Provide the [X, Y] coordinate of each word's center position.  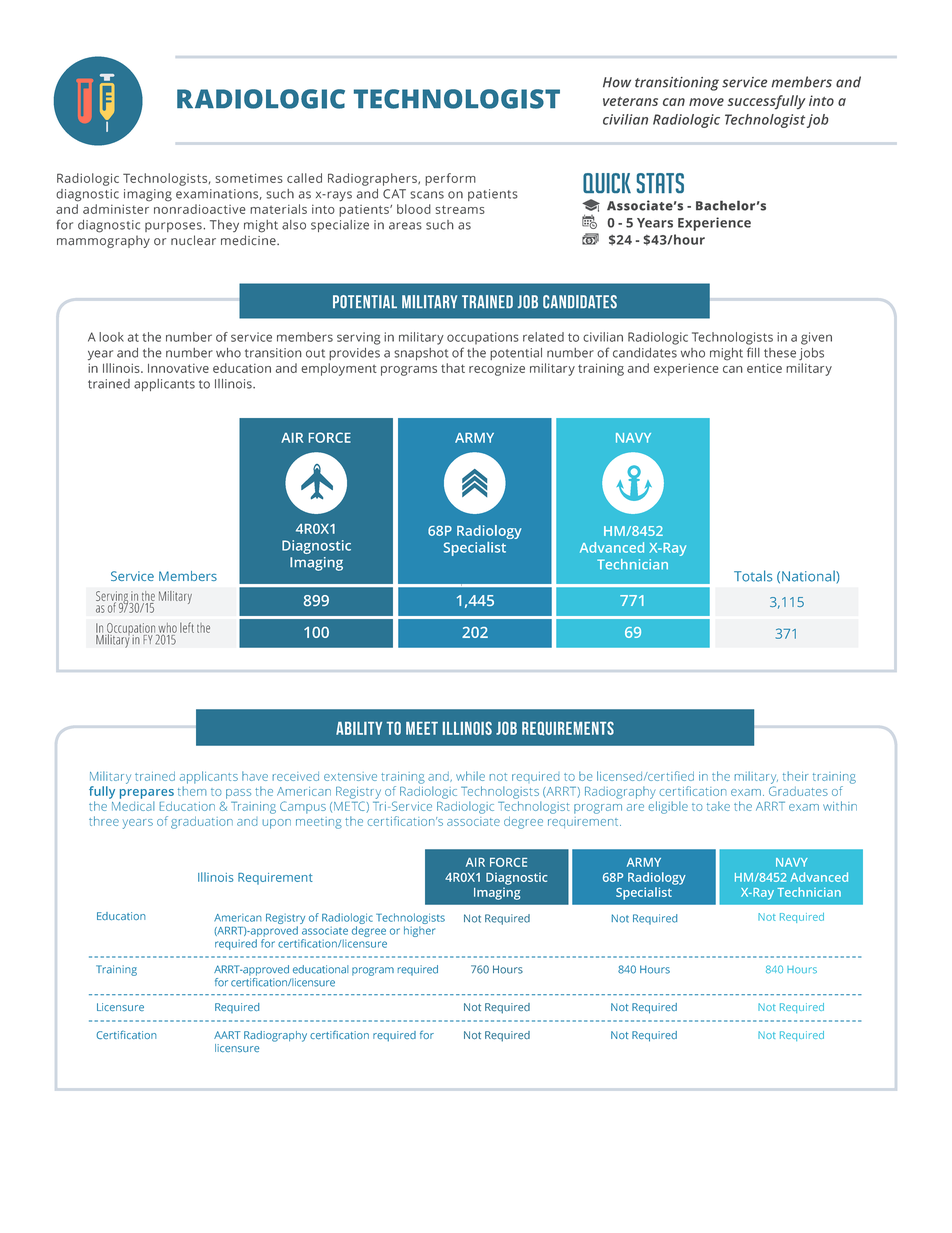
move [706, 102]
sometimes [249, 178]
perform [450, 179]
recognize [497, 370]
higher [419, 931]
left [187, 627]
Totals [753, 576]
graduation [202, 822]
